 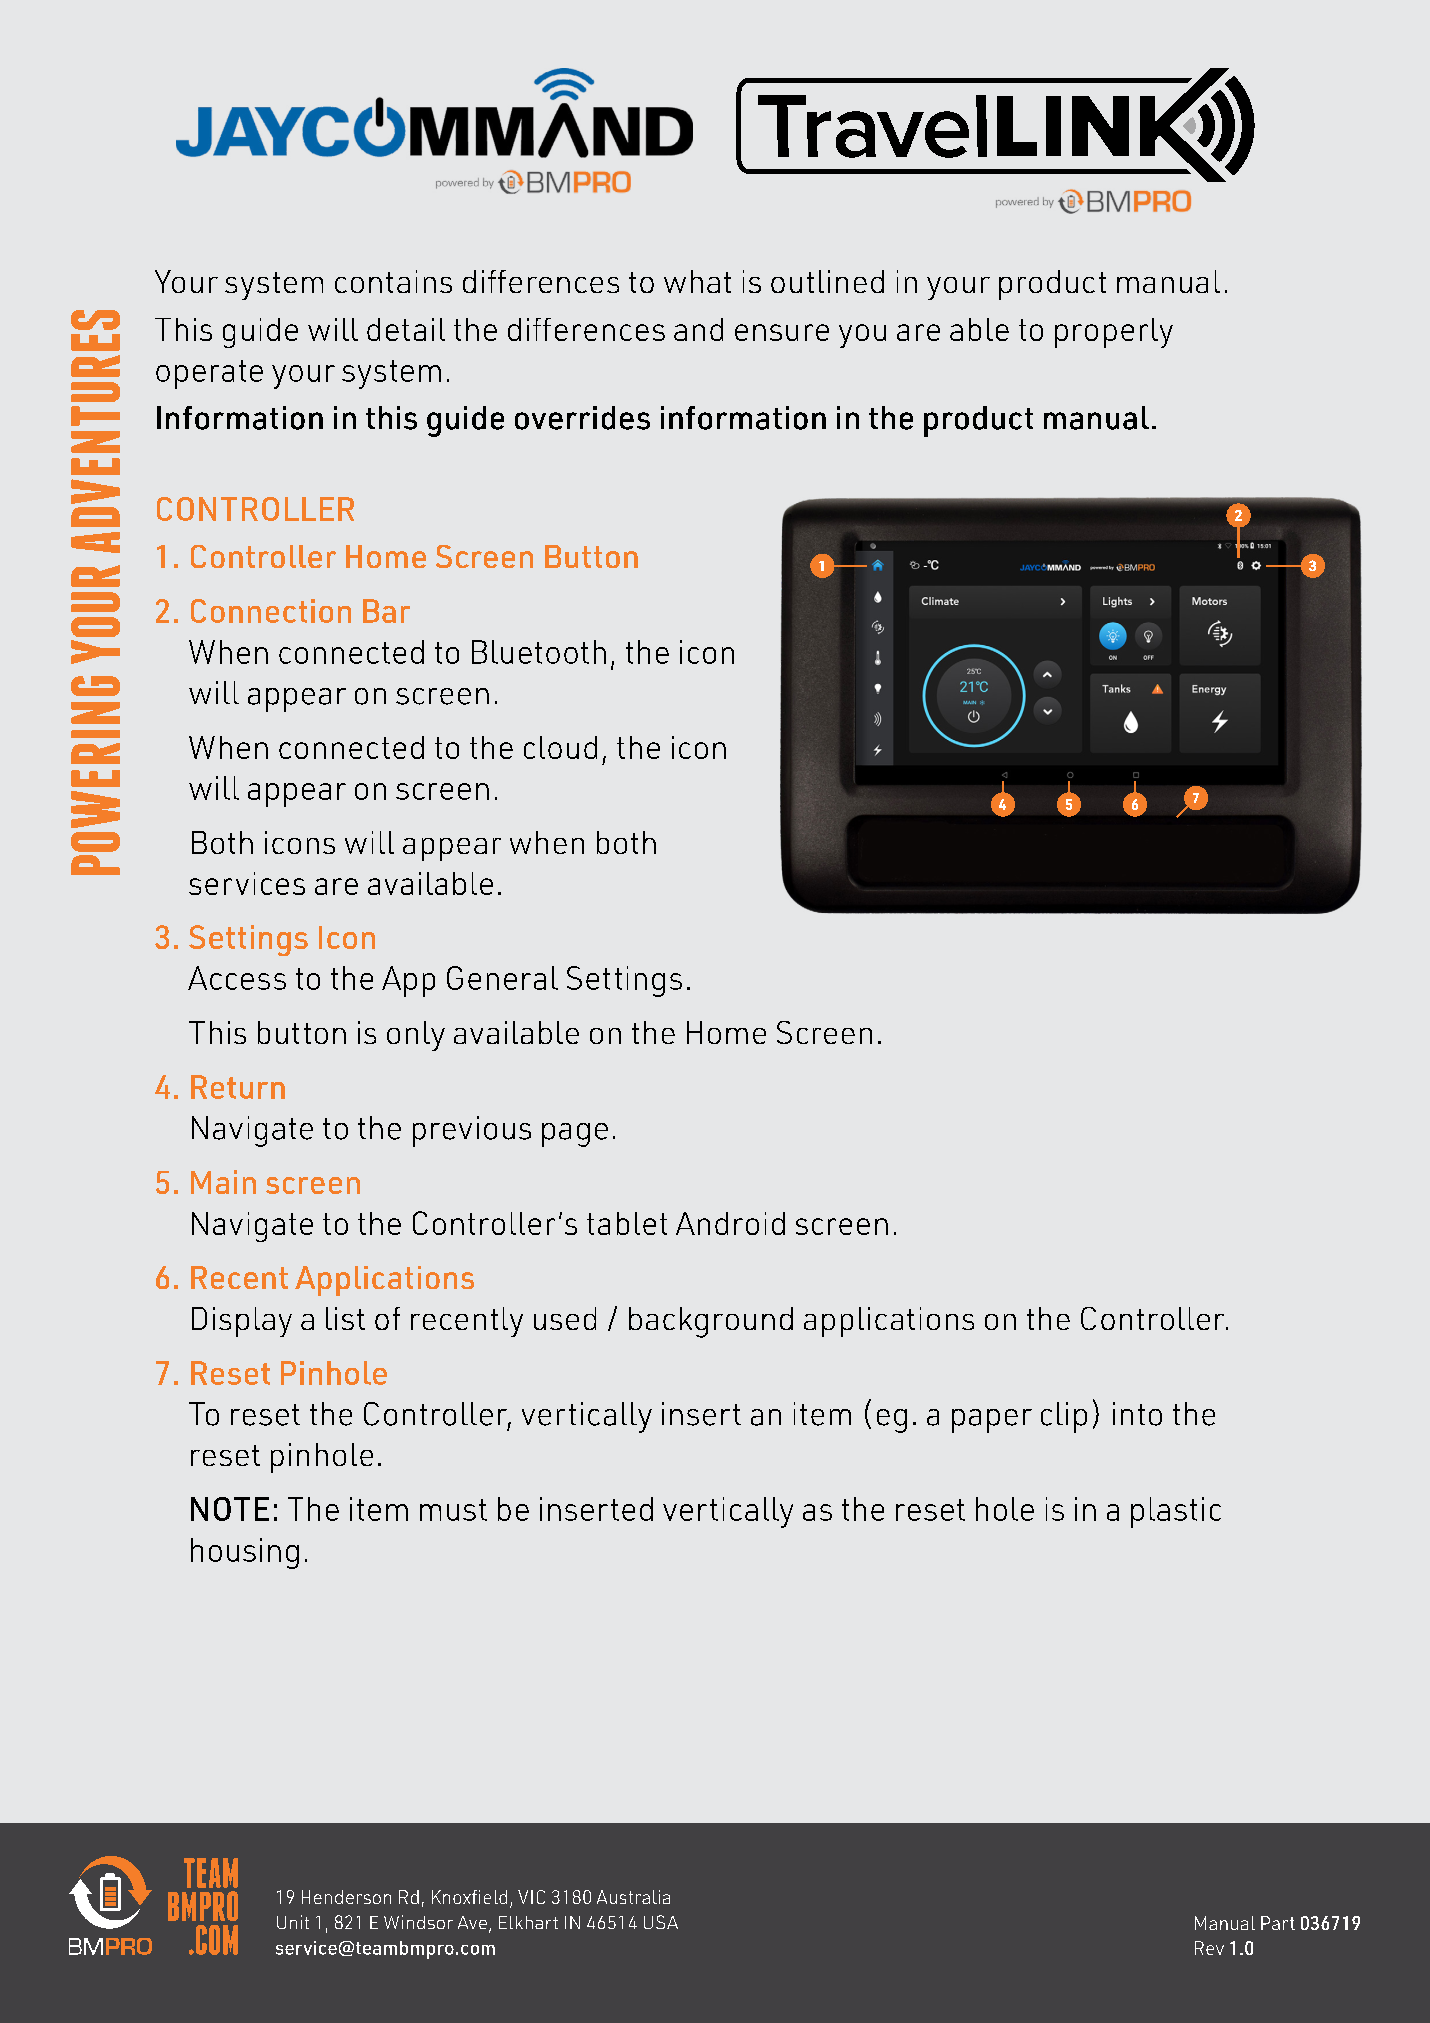 I want to click on Android, so click(x=730, y=1223).
